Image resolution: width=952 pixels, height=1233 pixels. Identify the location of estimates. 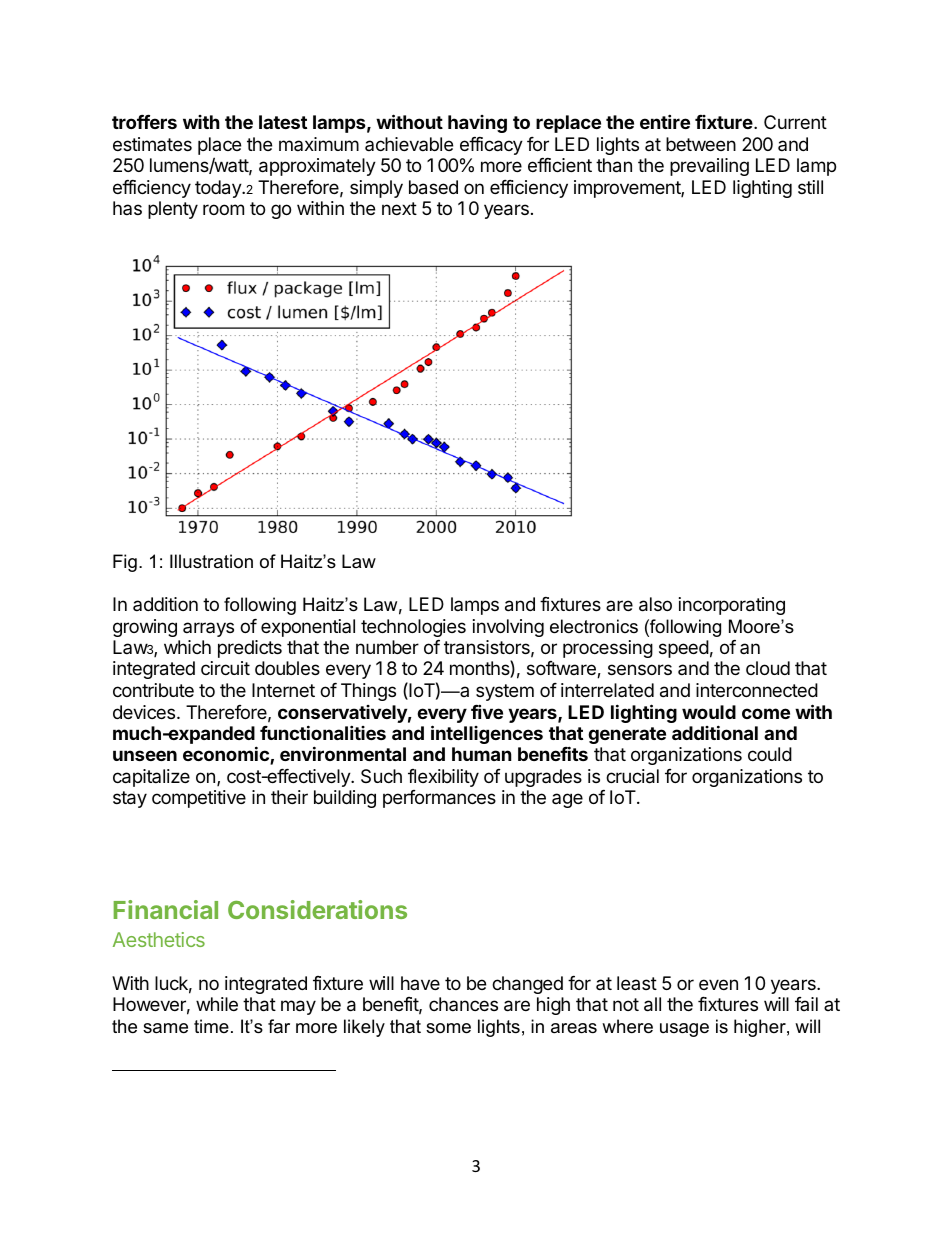
(152, 144).
